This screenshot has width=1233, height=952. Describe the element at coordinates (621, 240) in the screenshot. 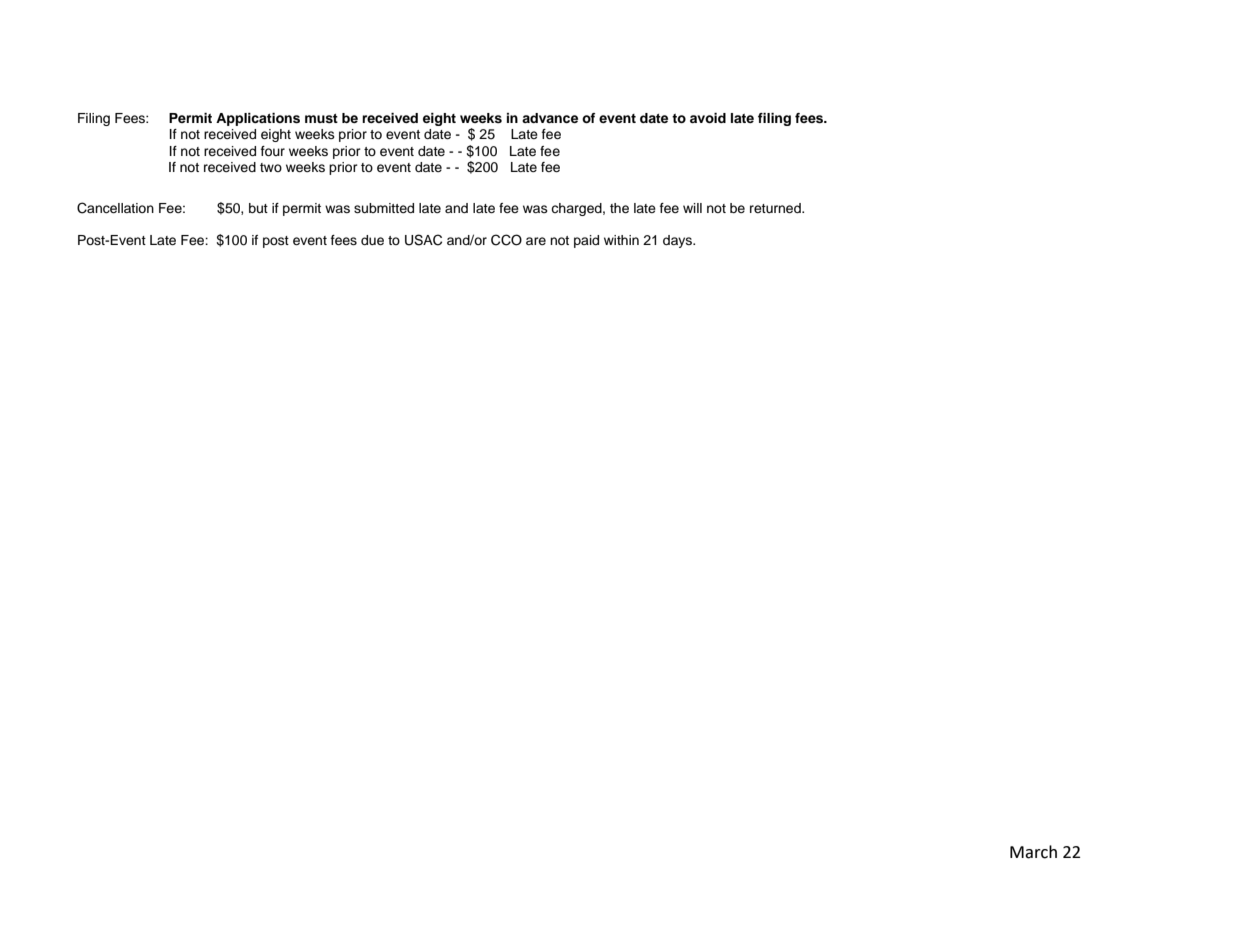

I see `within` at that location.
